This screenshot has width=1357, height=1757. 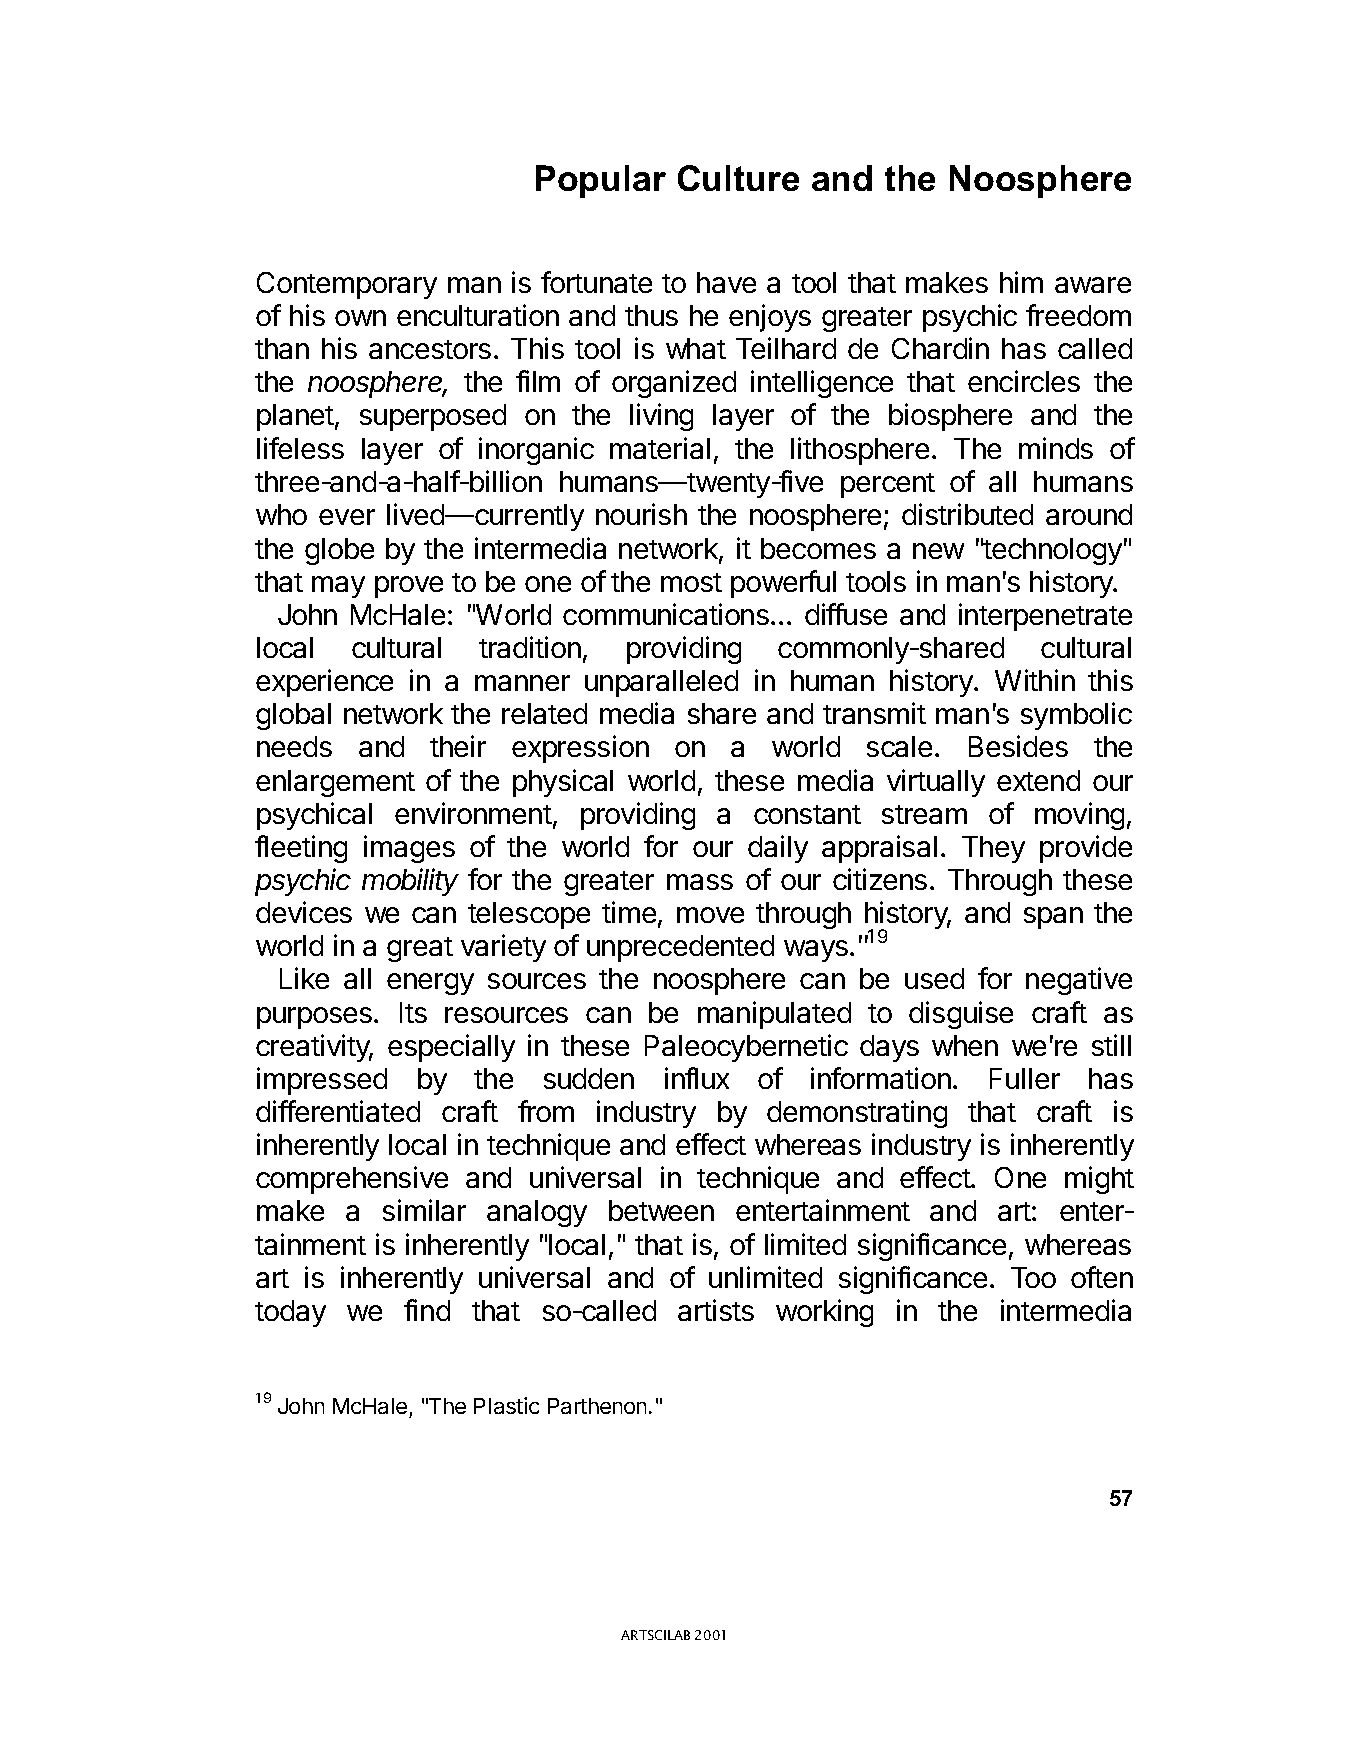 What do you see at coordinates (347, 285) in the screenshot?
I see `Contemporary` at bounding box center [347, 285].
